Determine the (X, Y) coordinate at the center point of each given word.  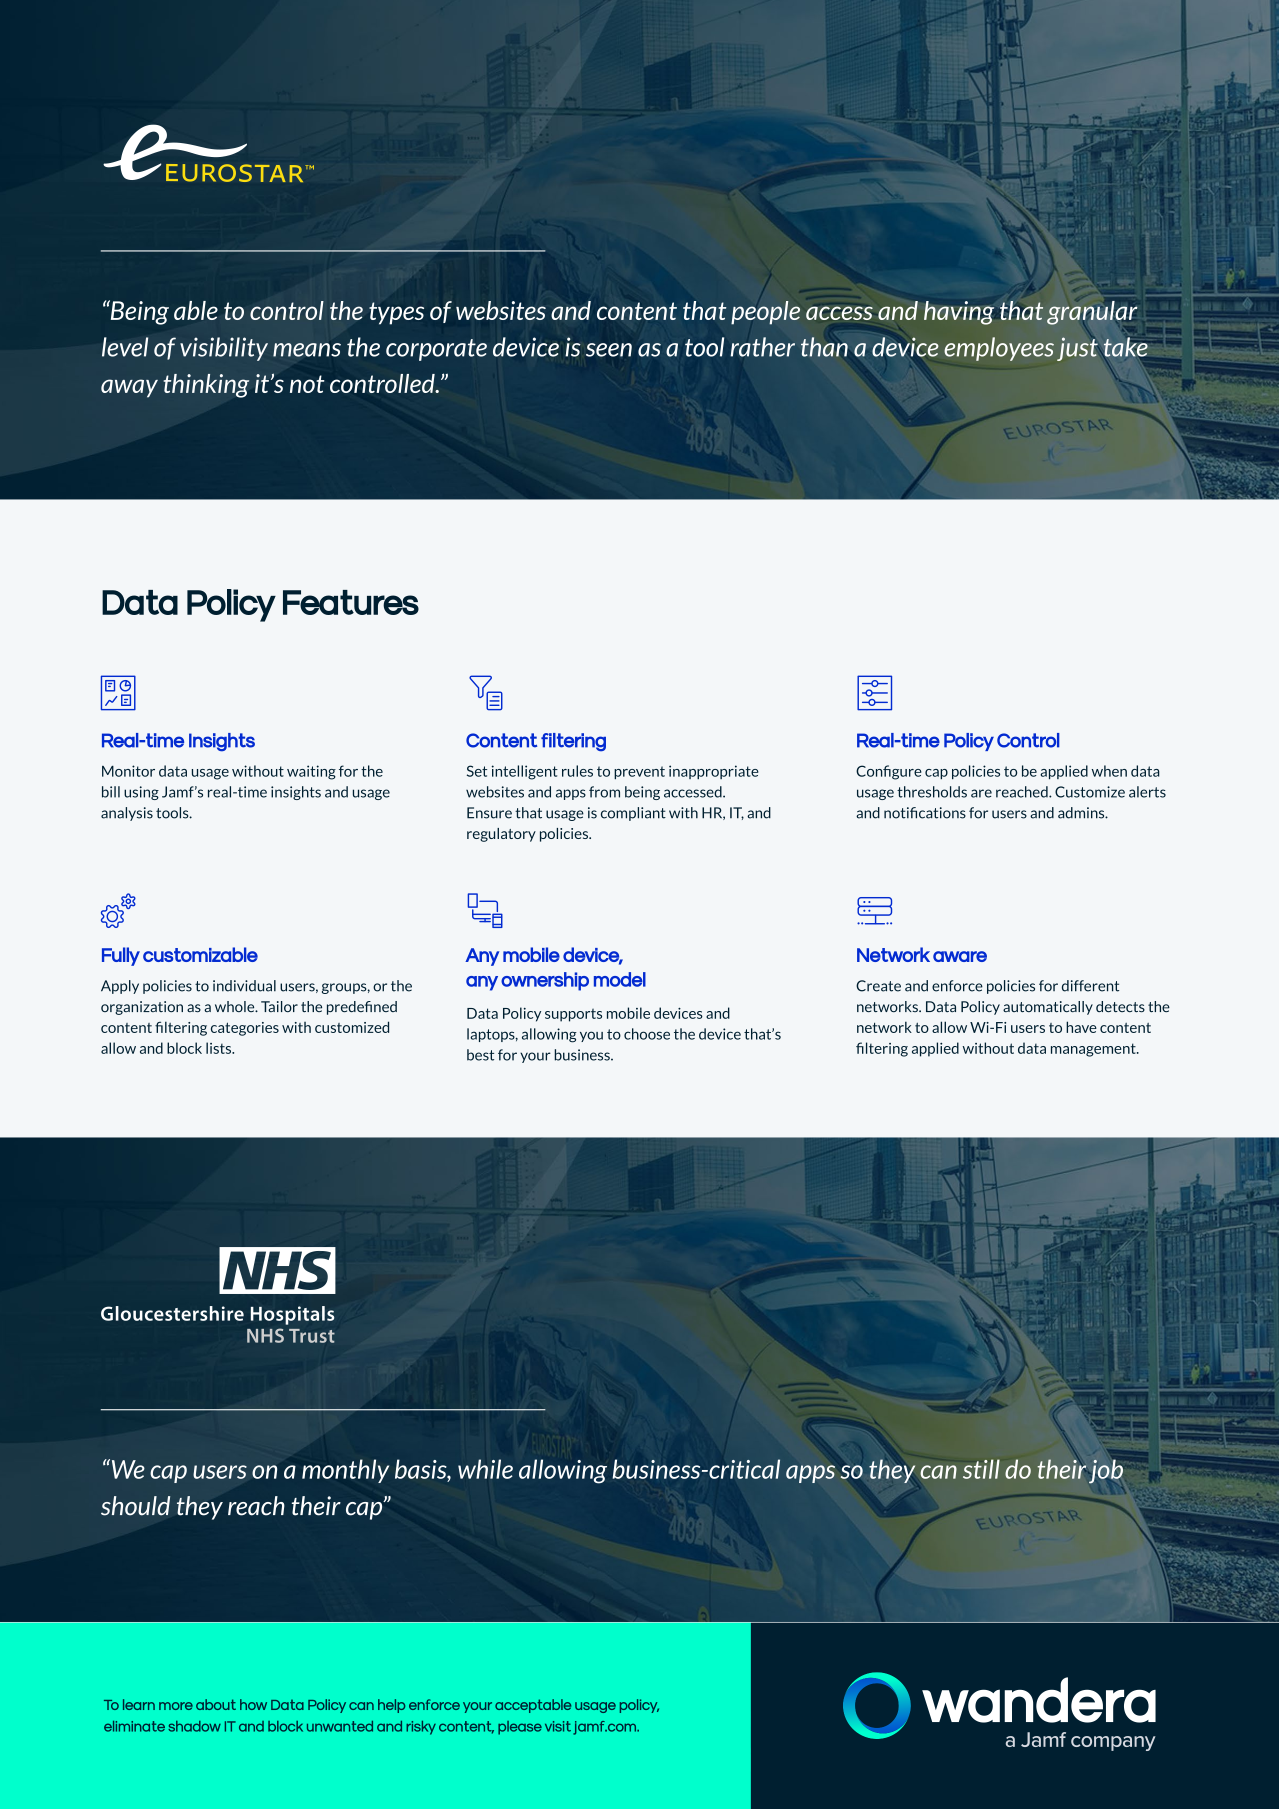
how (253, 1704)
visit (558, 1726)
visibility (224, 349)
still (981, 1469)
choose (647, 1034)
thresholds (932, 792)
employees (999, 349)
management (1094, 1050)
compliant (633, 814)
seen (609, 350)
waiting (311, 772)
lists (220, 1048)
